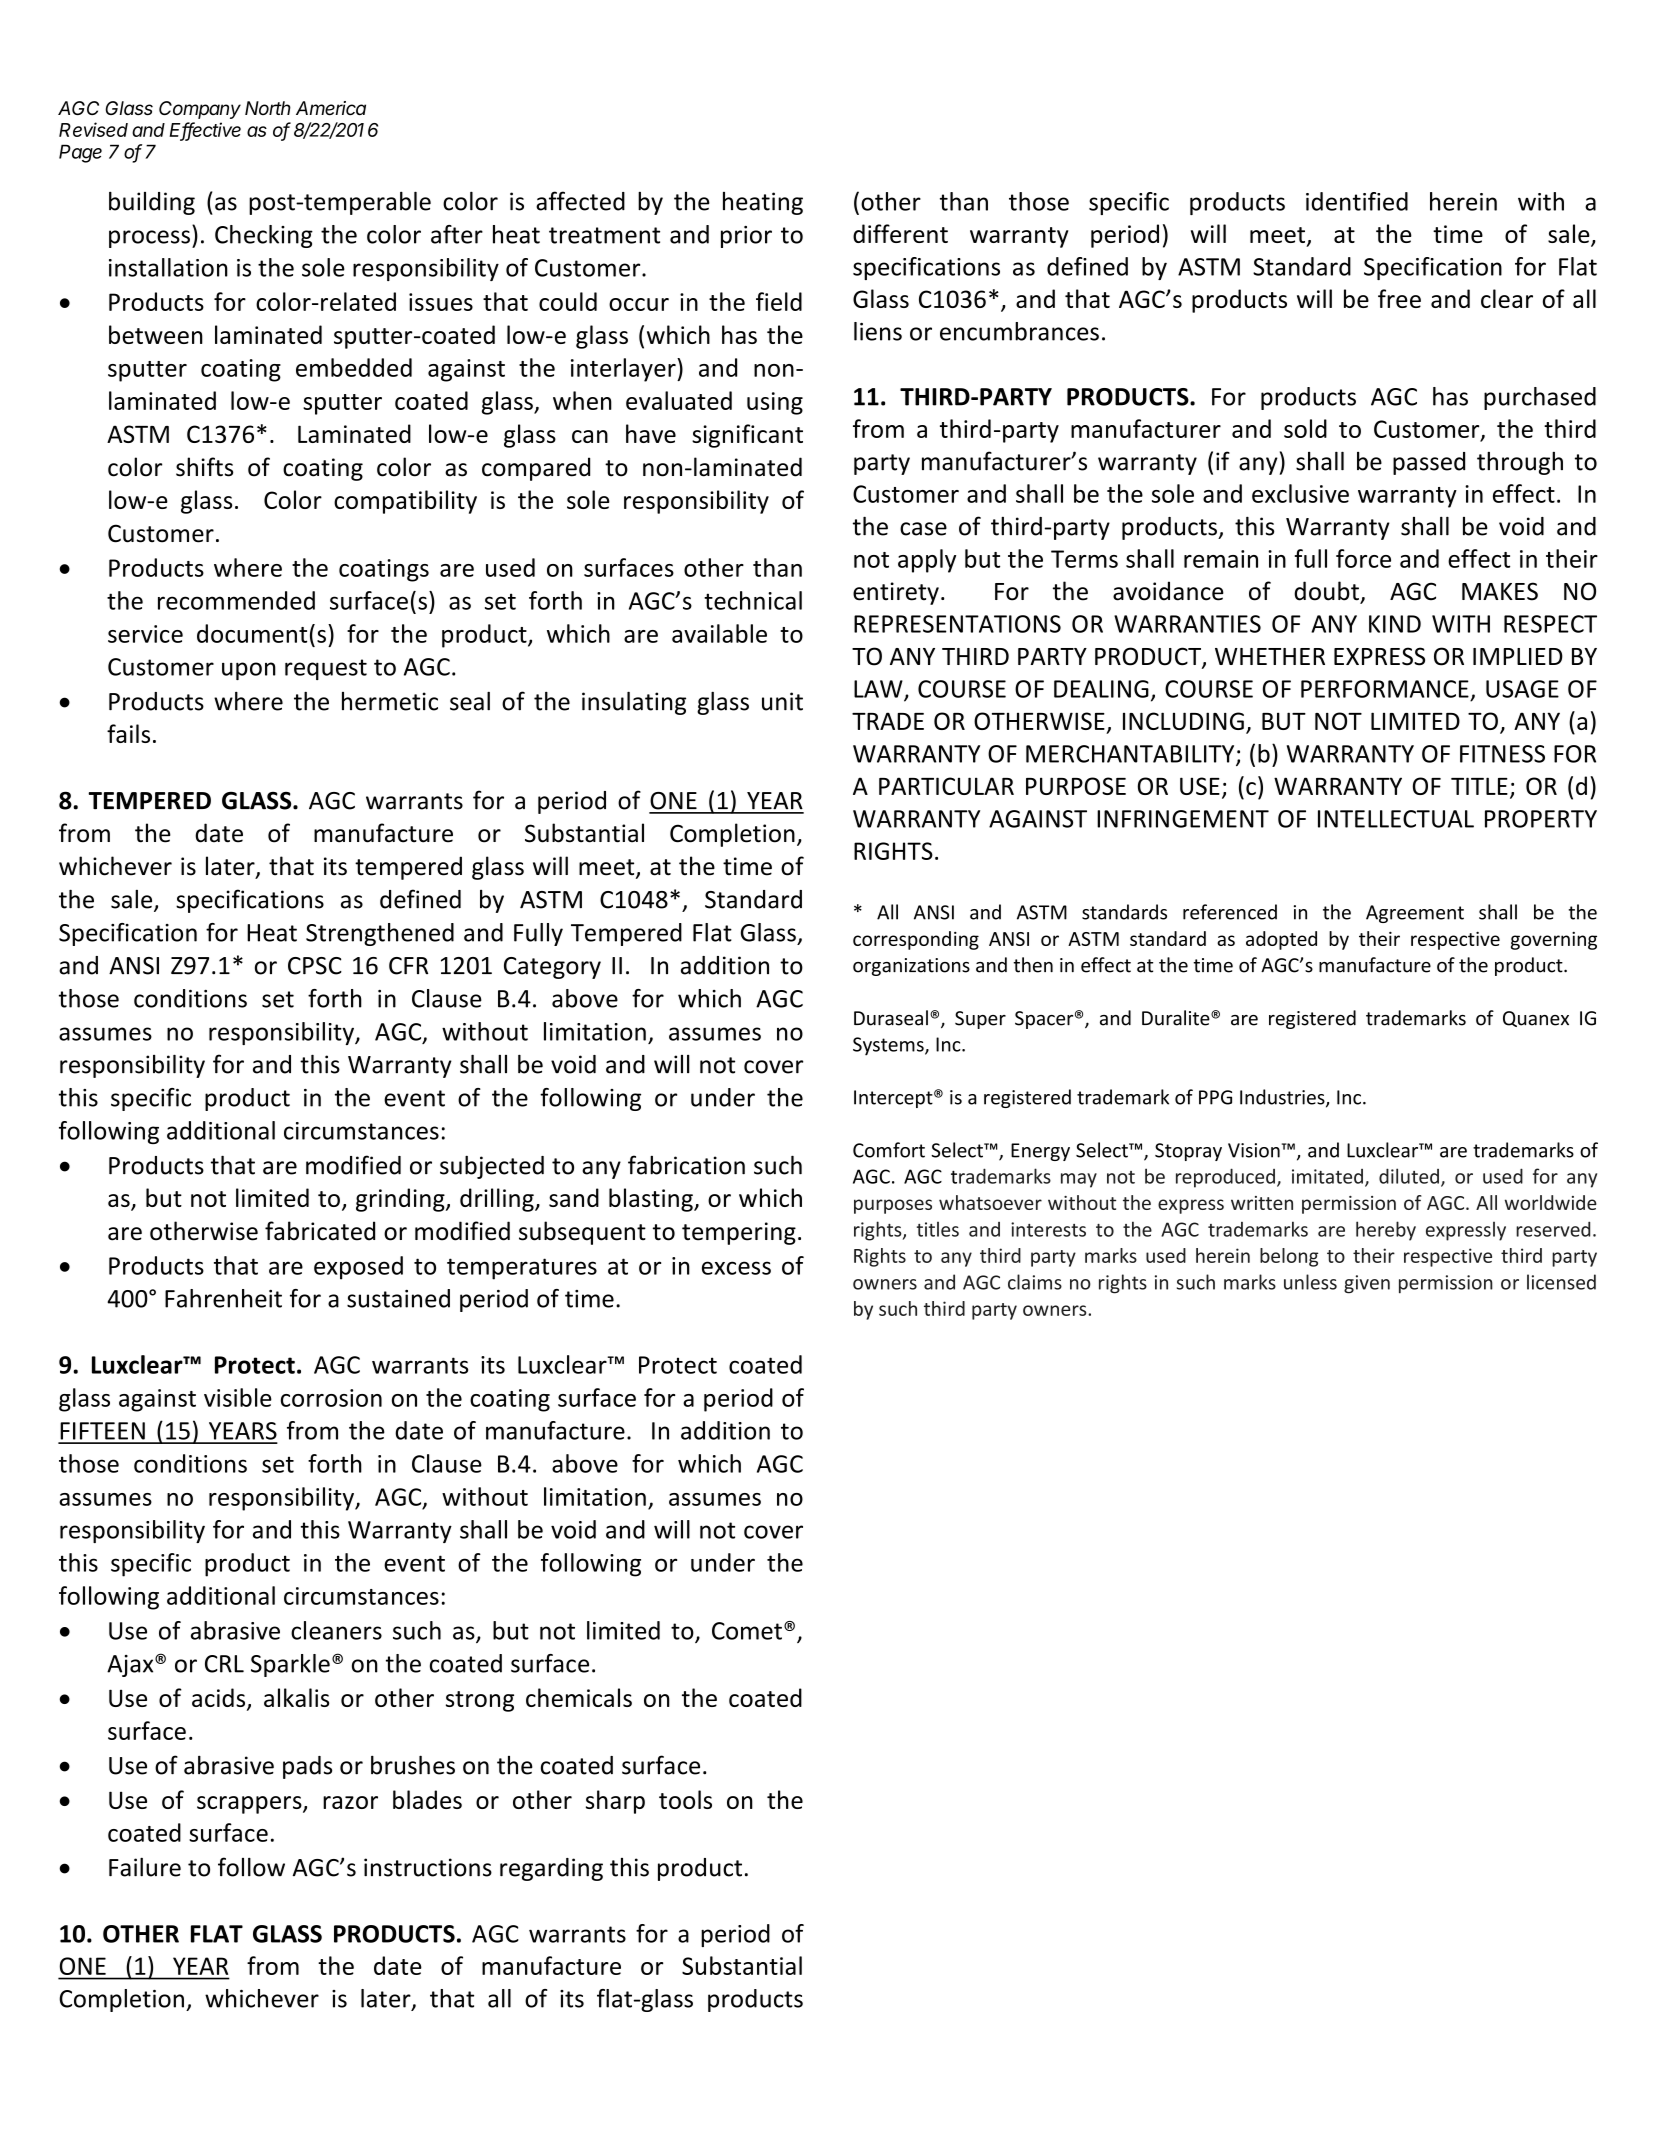 This screenshot has width=1656, height=2143. I want to click on organizations, so click(911, 967).
